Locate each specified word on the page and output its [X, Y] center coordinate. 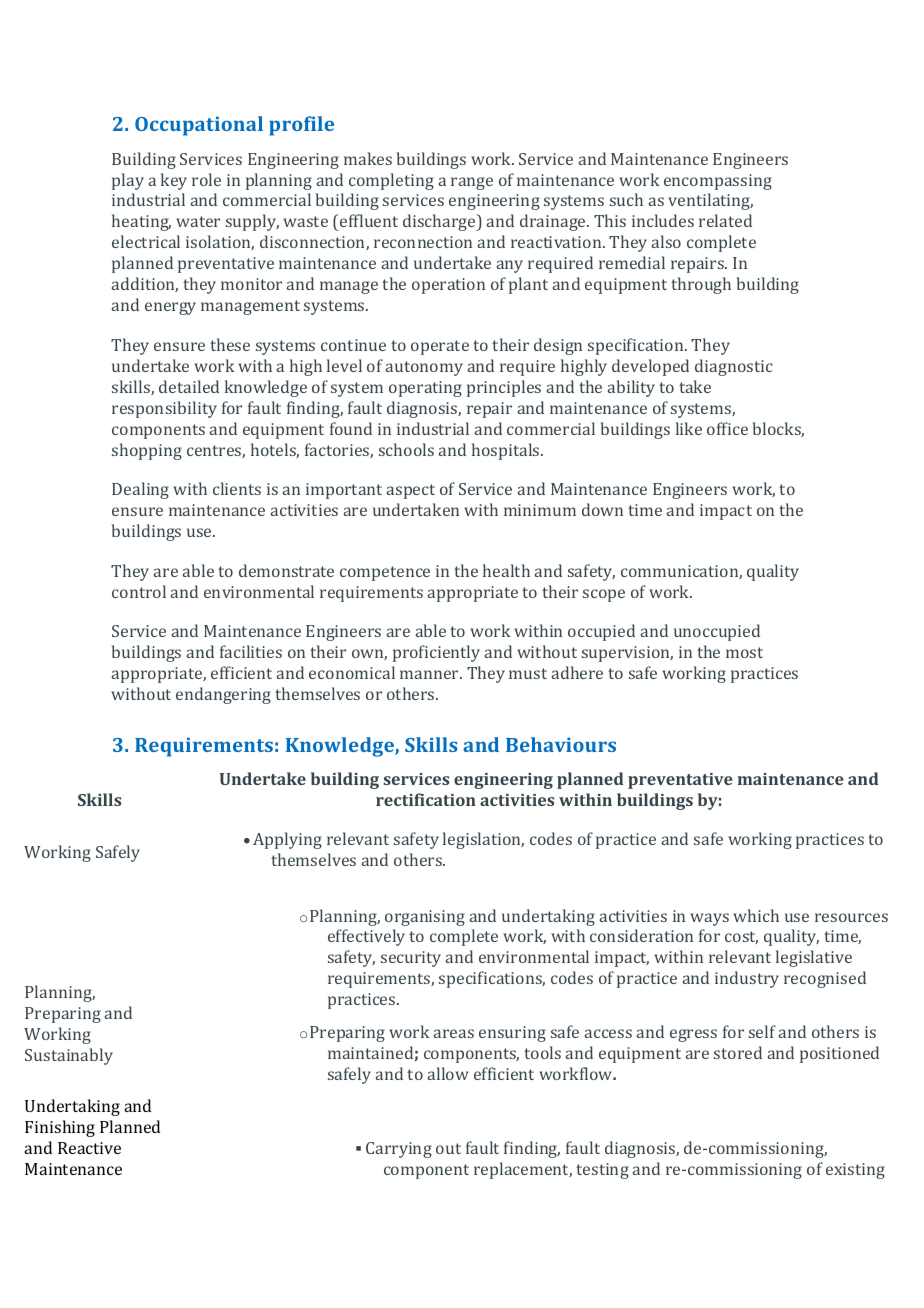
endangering [223, 695]
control [139, 591]
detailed [189, 386]
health [506, 570]
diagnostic [734, 367]
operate [440, 347]
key [174, 181]
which [756, 915]
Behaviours [561, 744]
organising [425, 918]
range [472, 183]
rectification [426, 799]
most [744, 652]
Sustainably [69, 1056]
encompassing [718, 182]
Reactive [89, 1148]
